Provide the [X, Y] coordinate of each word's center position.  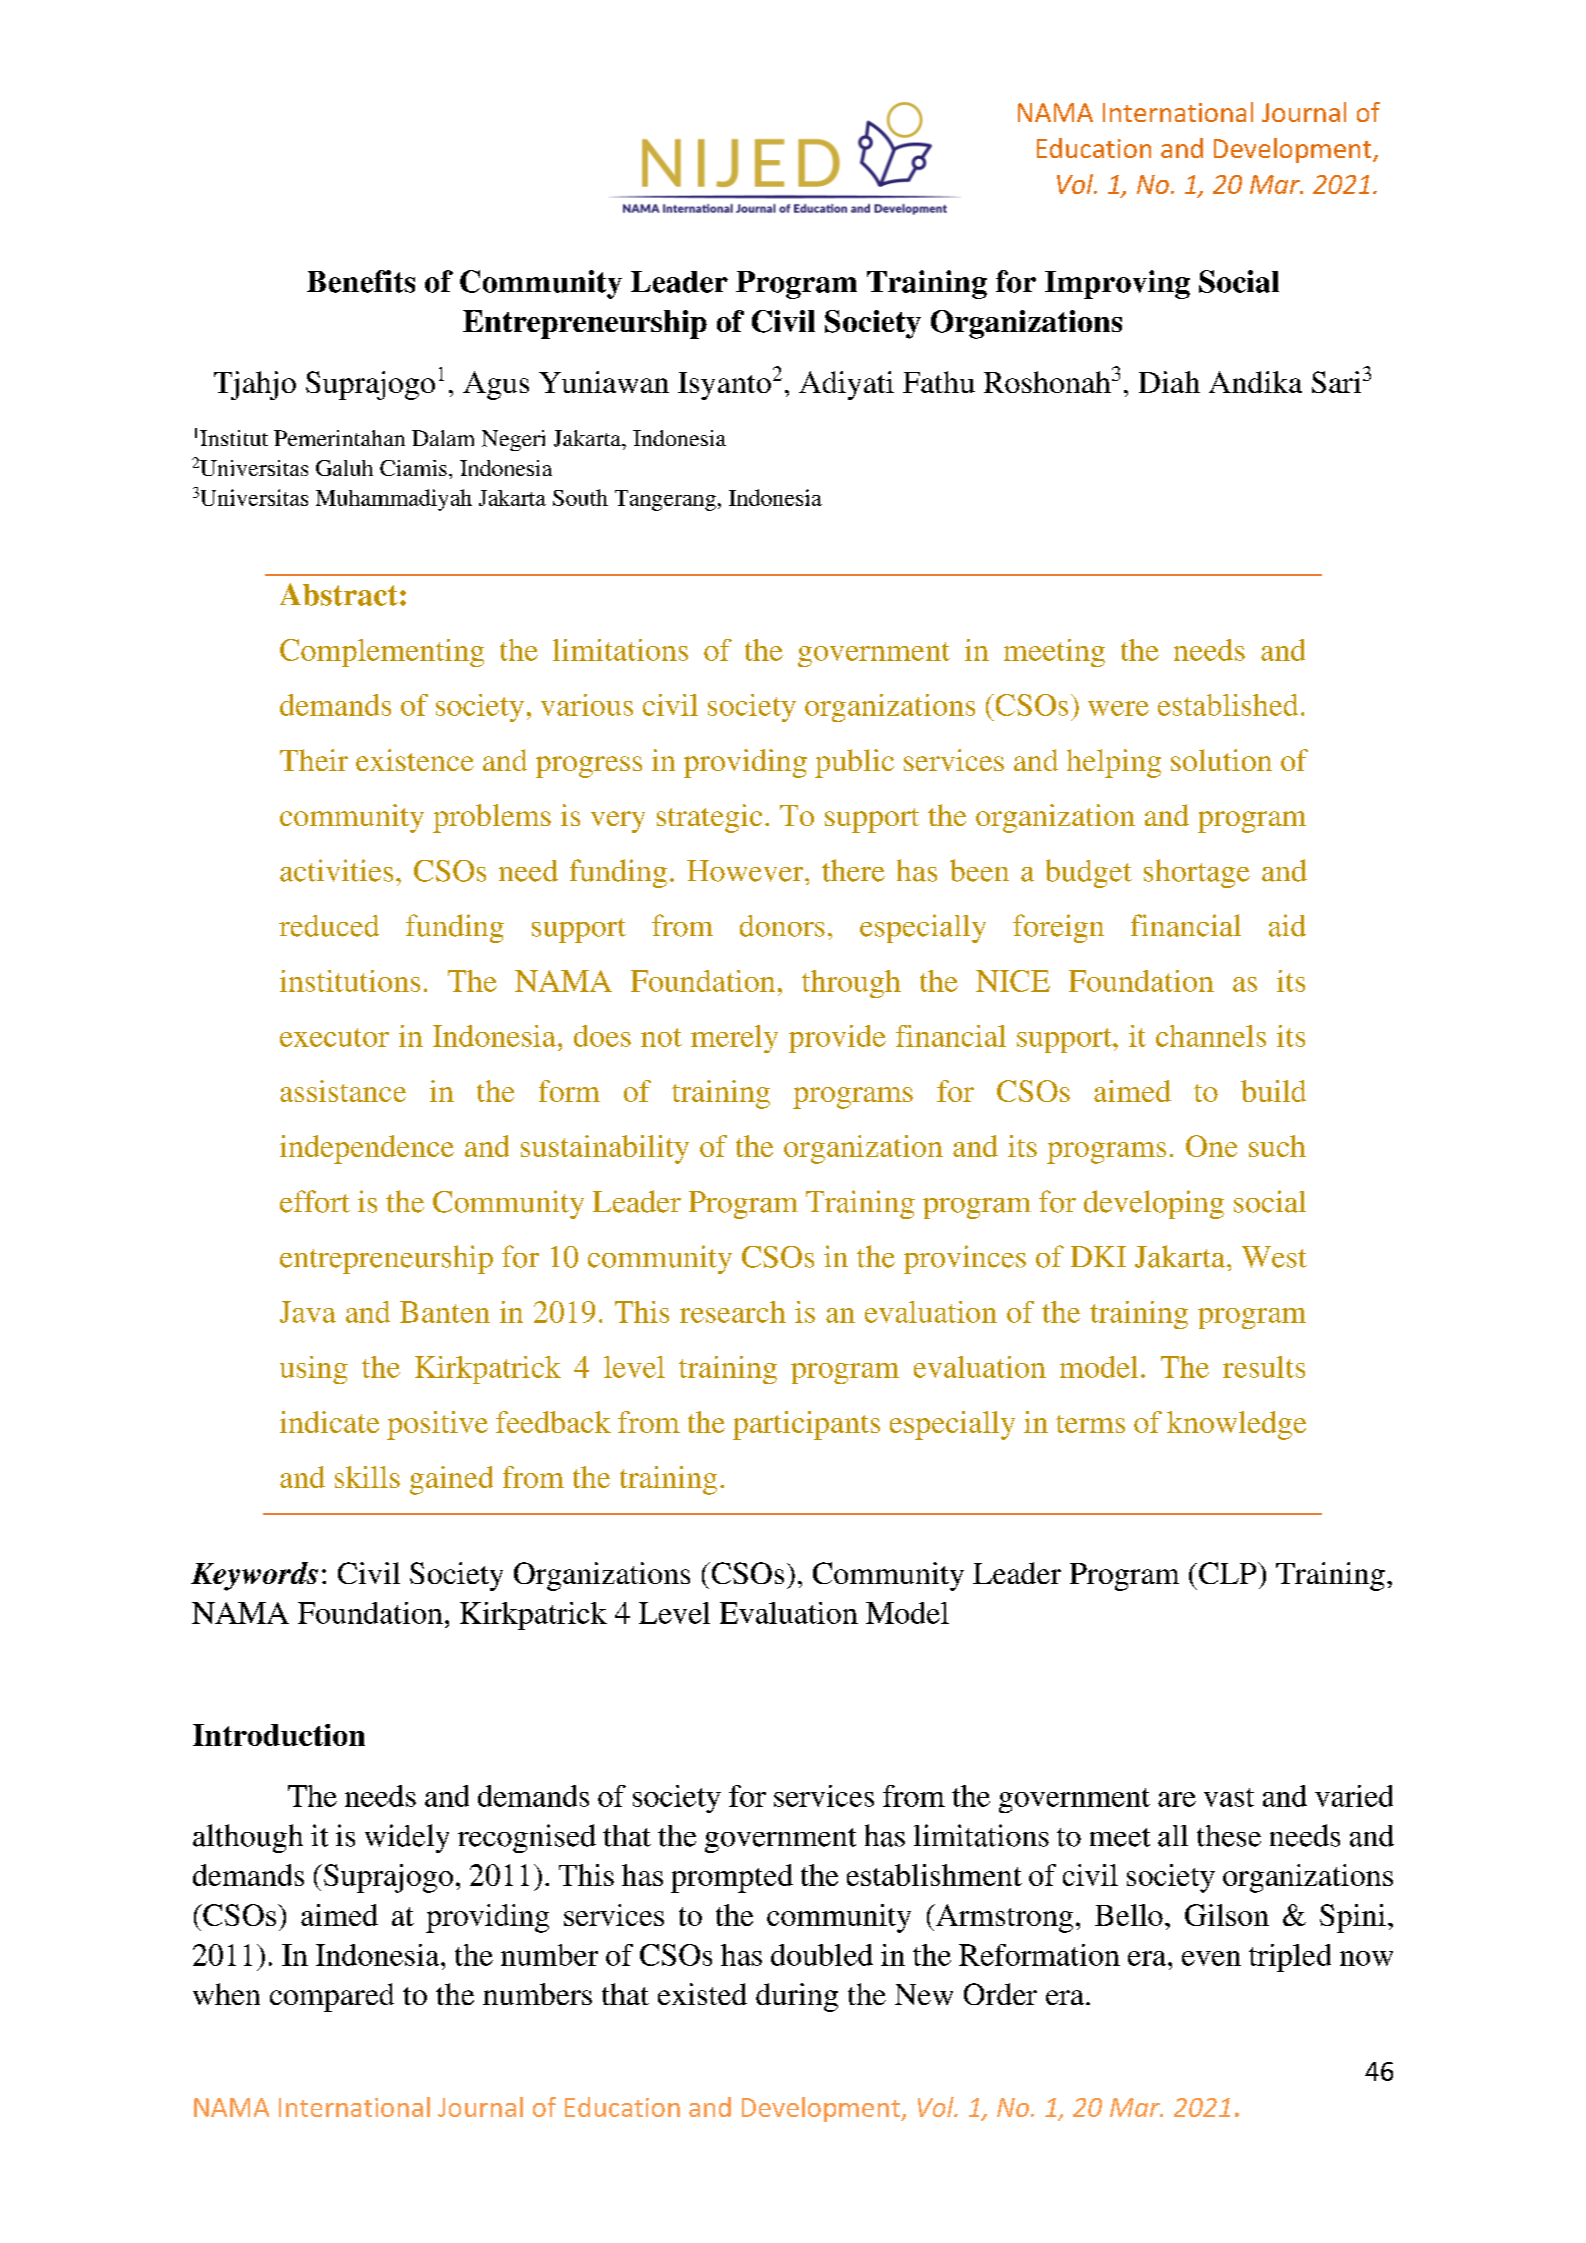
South [580, 497]
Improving [1117, 284]
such [1277, 1146]
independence [367, 1149]
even [1211, 1958]
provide [837, 1039]
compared [332, 1997]
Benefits [361, 281]
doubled [822, 1955]
